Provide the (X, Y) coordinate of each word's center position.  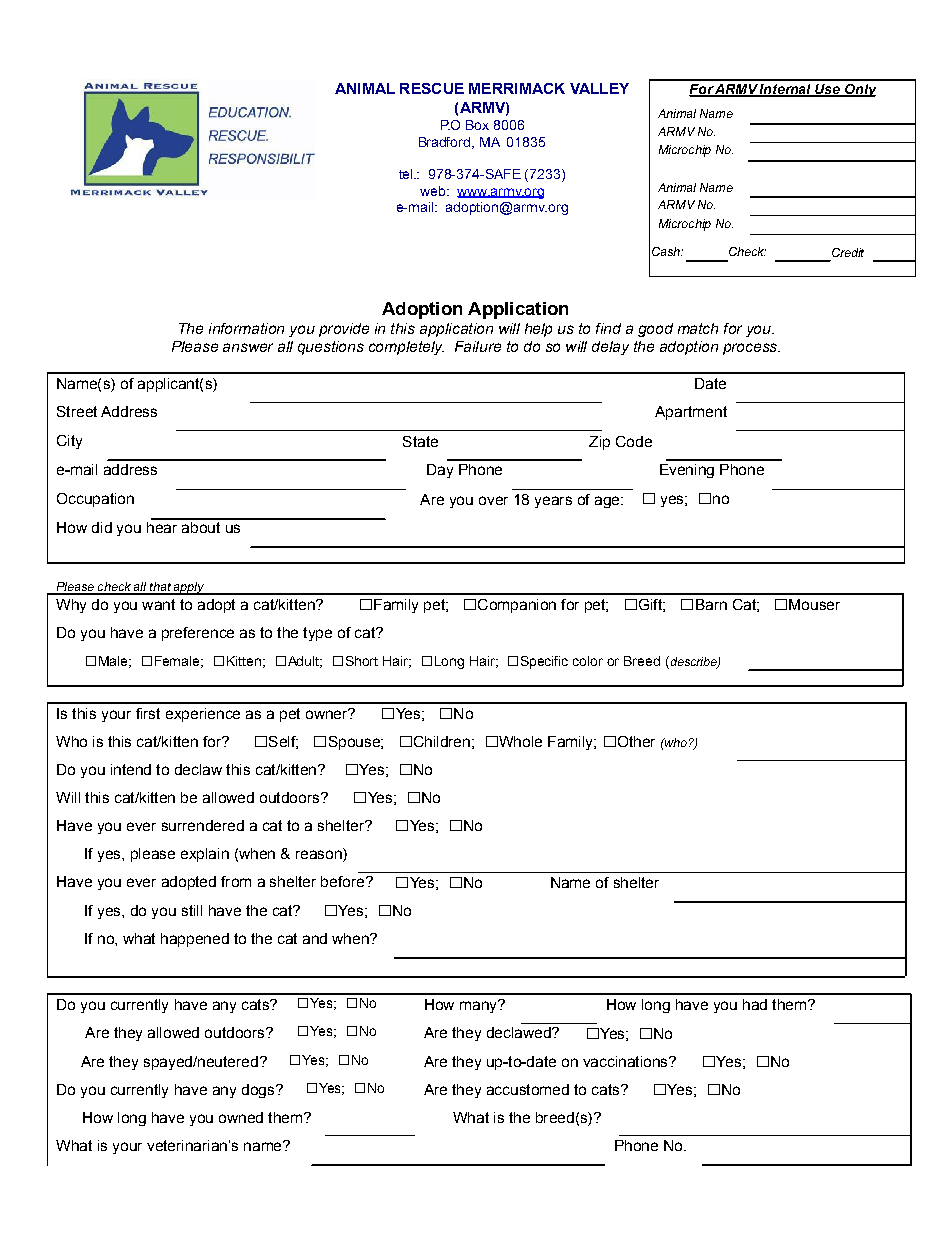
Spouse (355, 743)
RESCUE (432, 88)
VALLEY (599, 88)
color (588, 661)
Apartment (691, 413)
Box (477, 125)
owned (241, 1117)
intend (131, 769)
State (420, 441)
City (69, 442)
